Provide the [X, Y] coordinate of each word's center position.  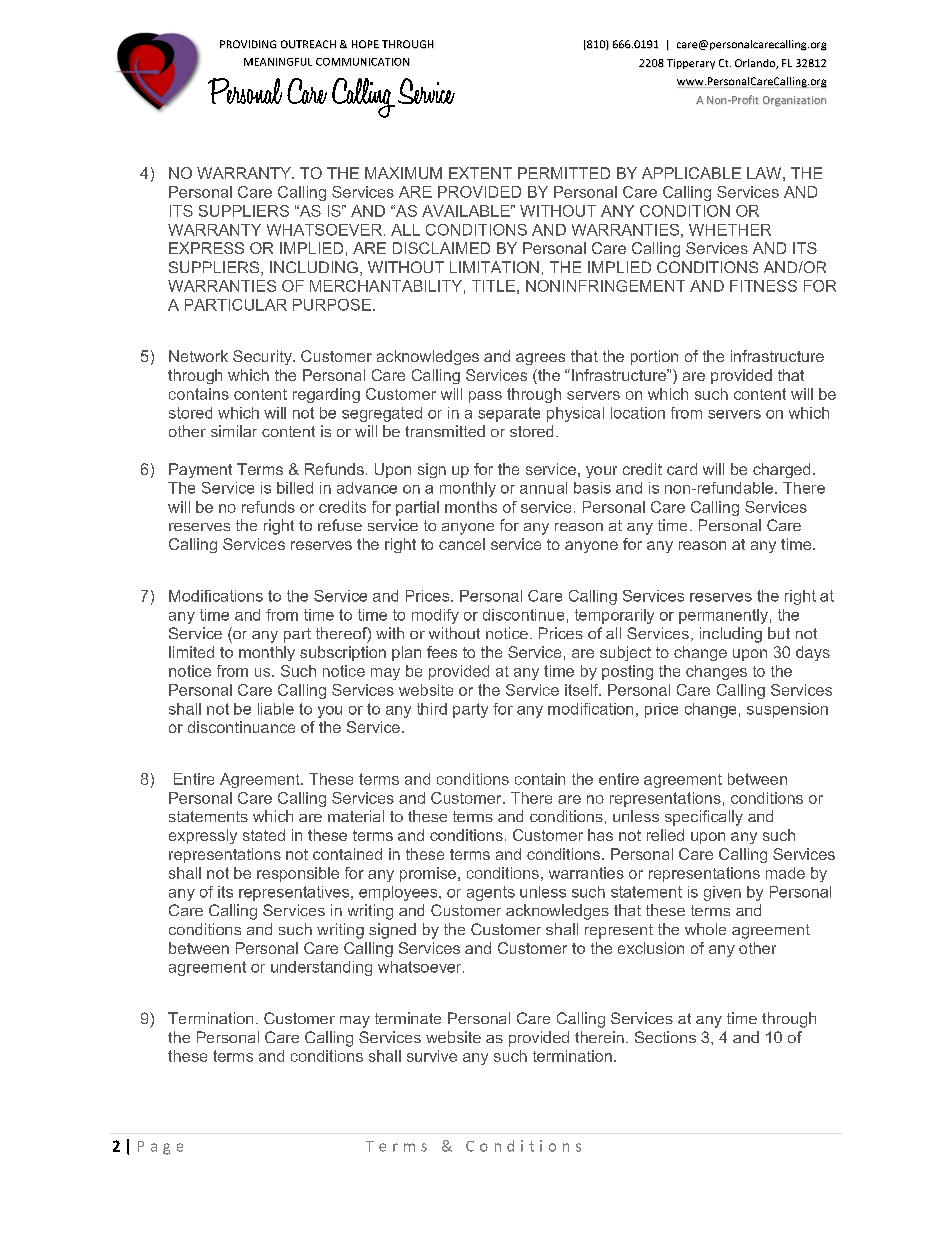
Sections [665, 1037]
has [600, 835]
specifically [704, 818]
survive [432, 1056]
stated [264, 835]
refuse [340, 525]
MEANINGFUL [278, 62]
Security [263, 357]
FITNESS [763, 286]
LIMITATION [494, 267]
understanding [321, 968]
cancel [462, 544]
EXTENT [480, 173]
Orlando [756, 64]
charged [781, 470]
